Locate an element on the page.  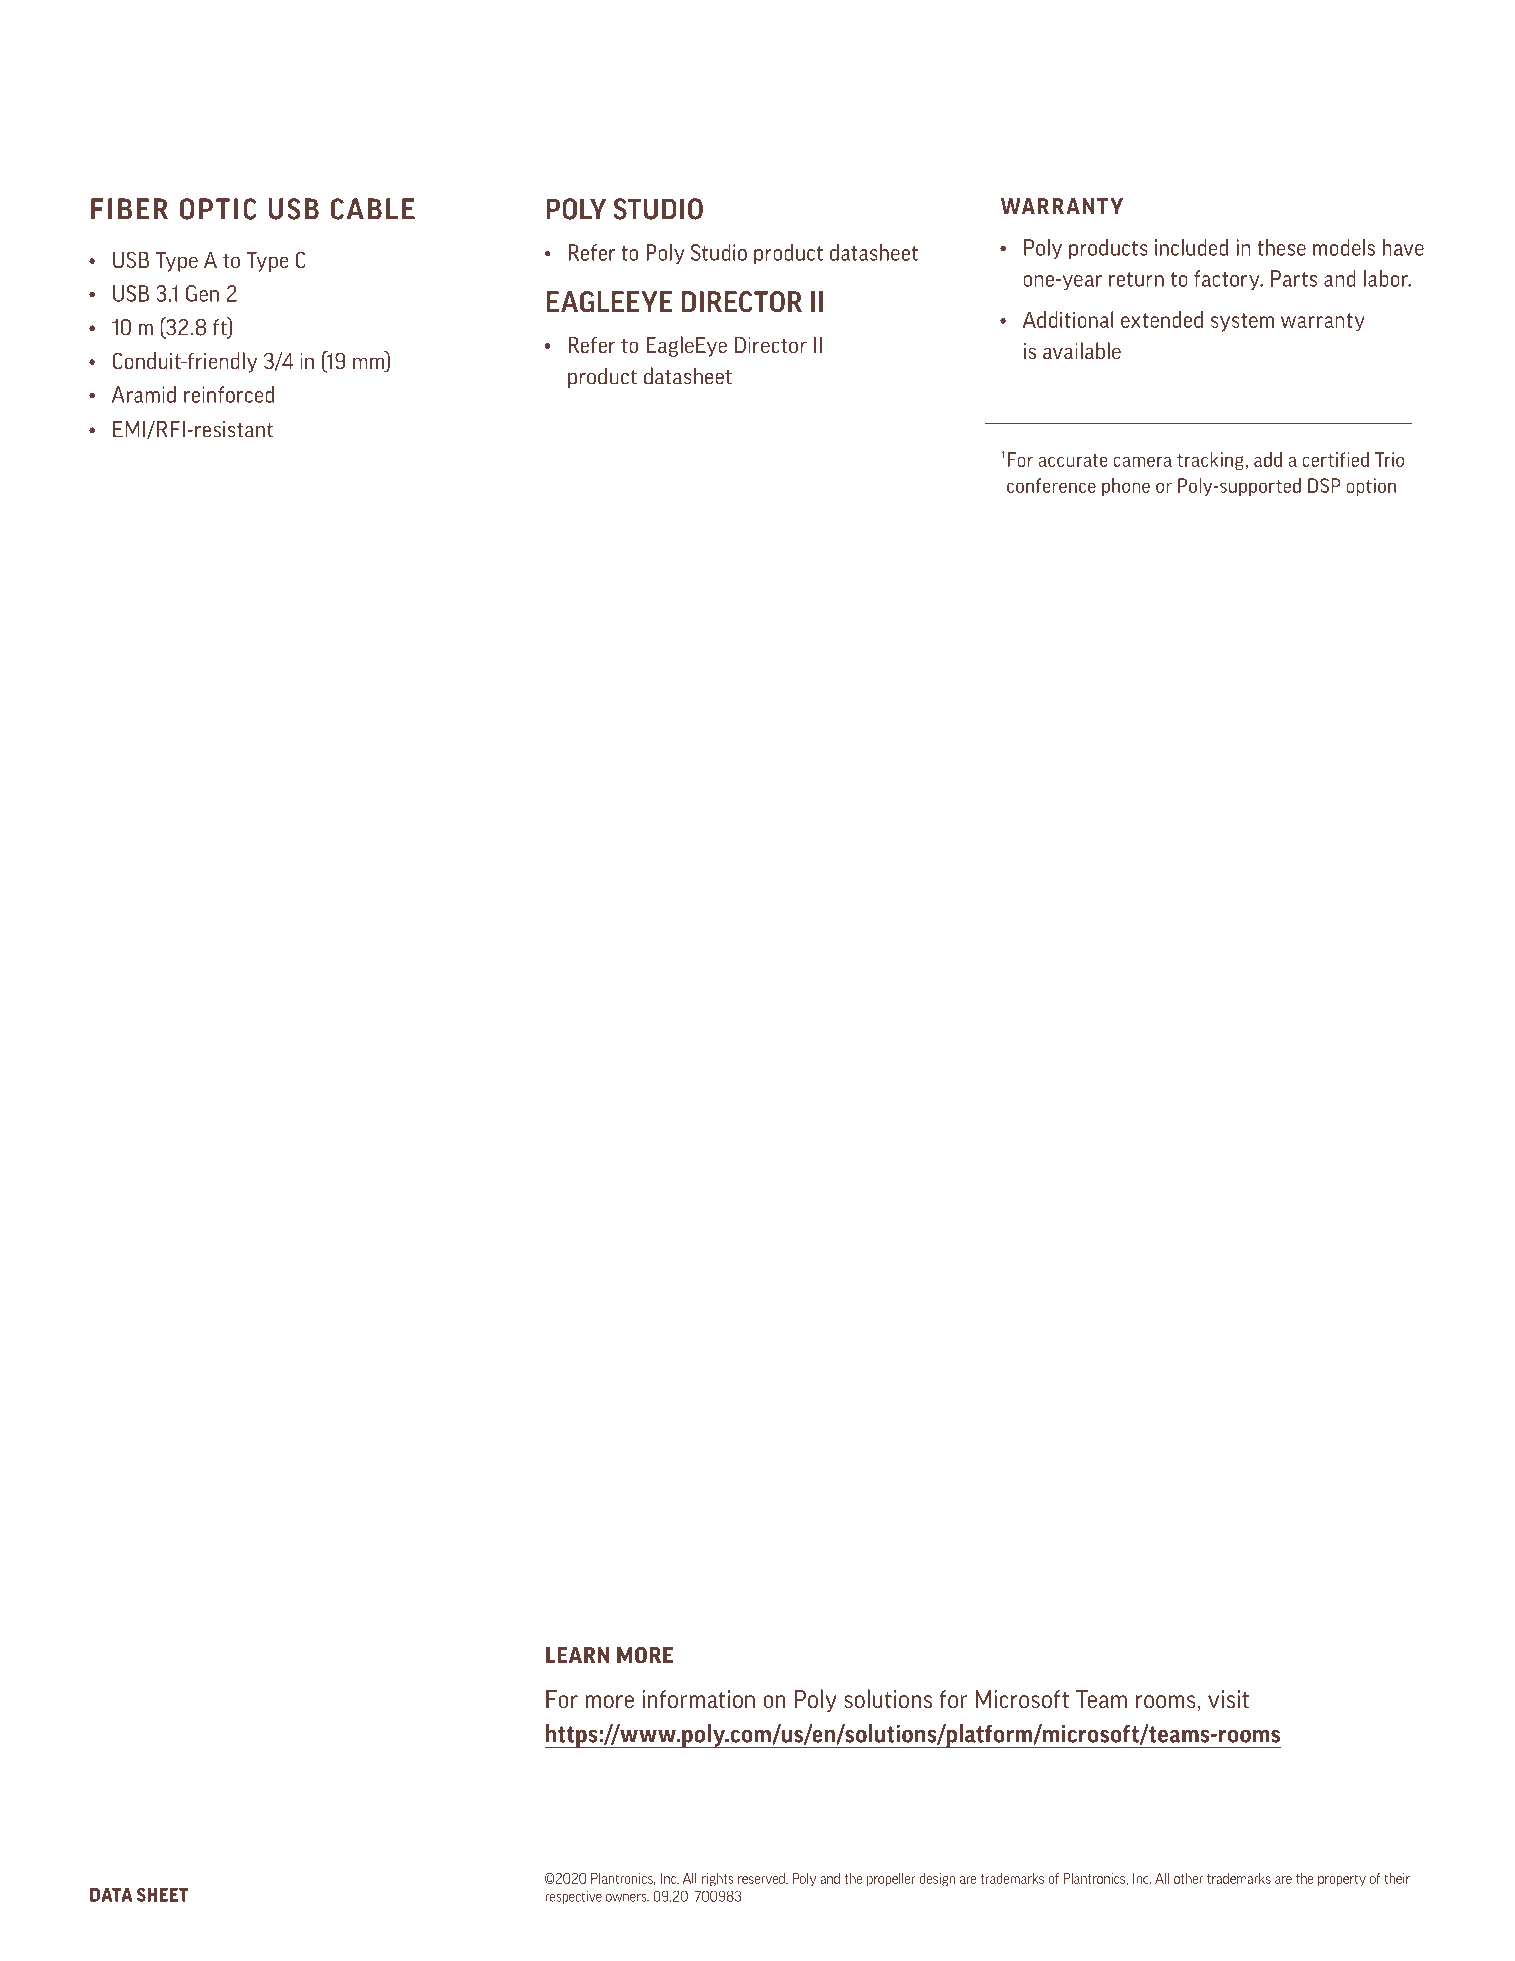
DSP is located at coordinates (1324, 485).
